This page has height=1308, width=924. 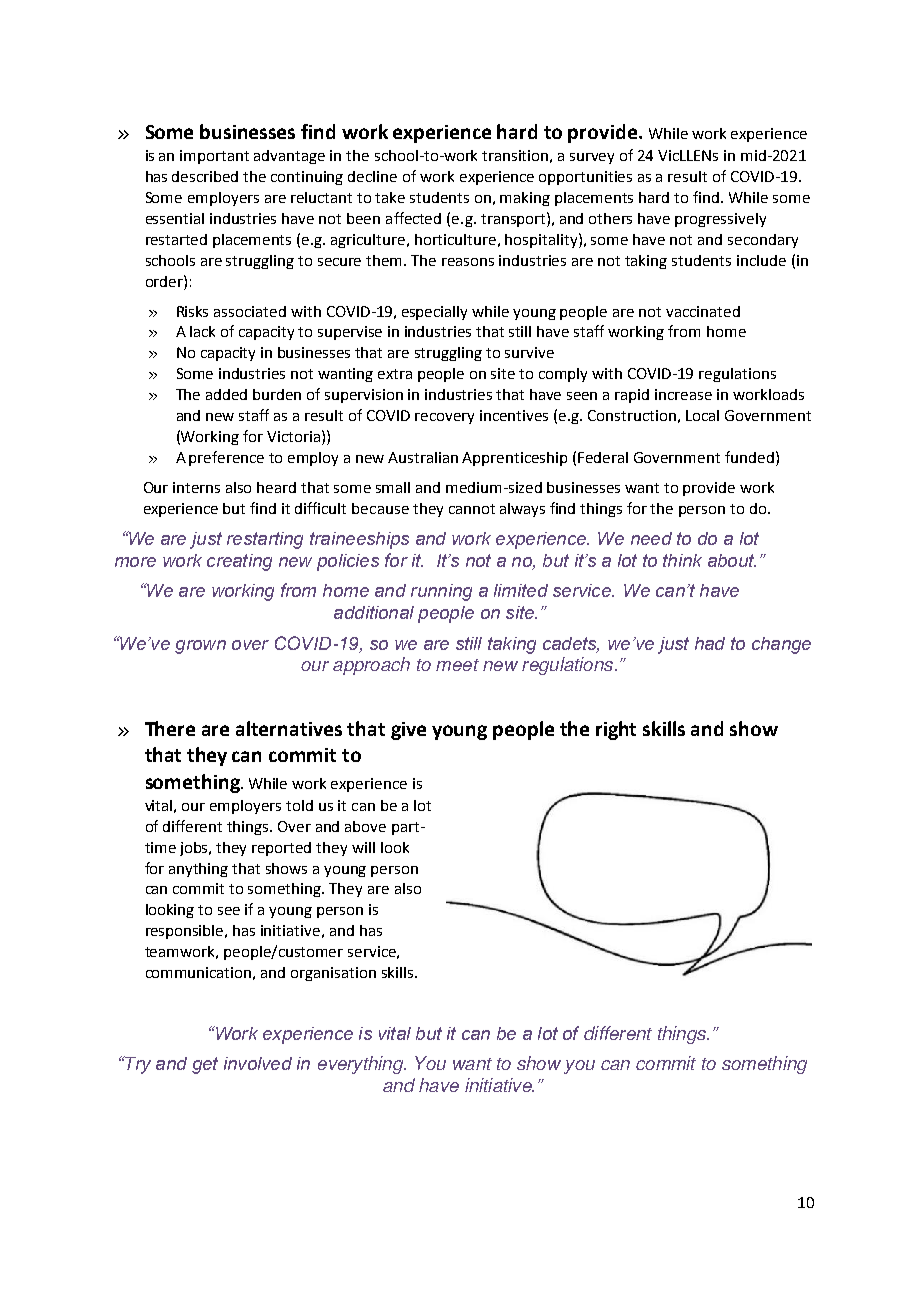 What do you see at coordinates (710, 643) in the page?
I see `had` at bounding box center [710, 643].
